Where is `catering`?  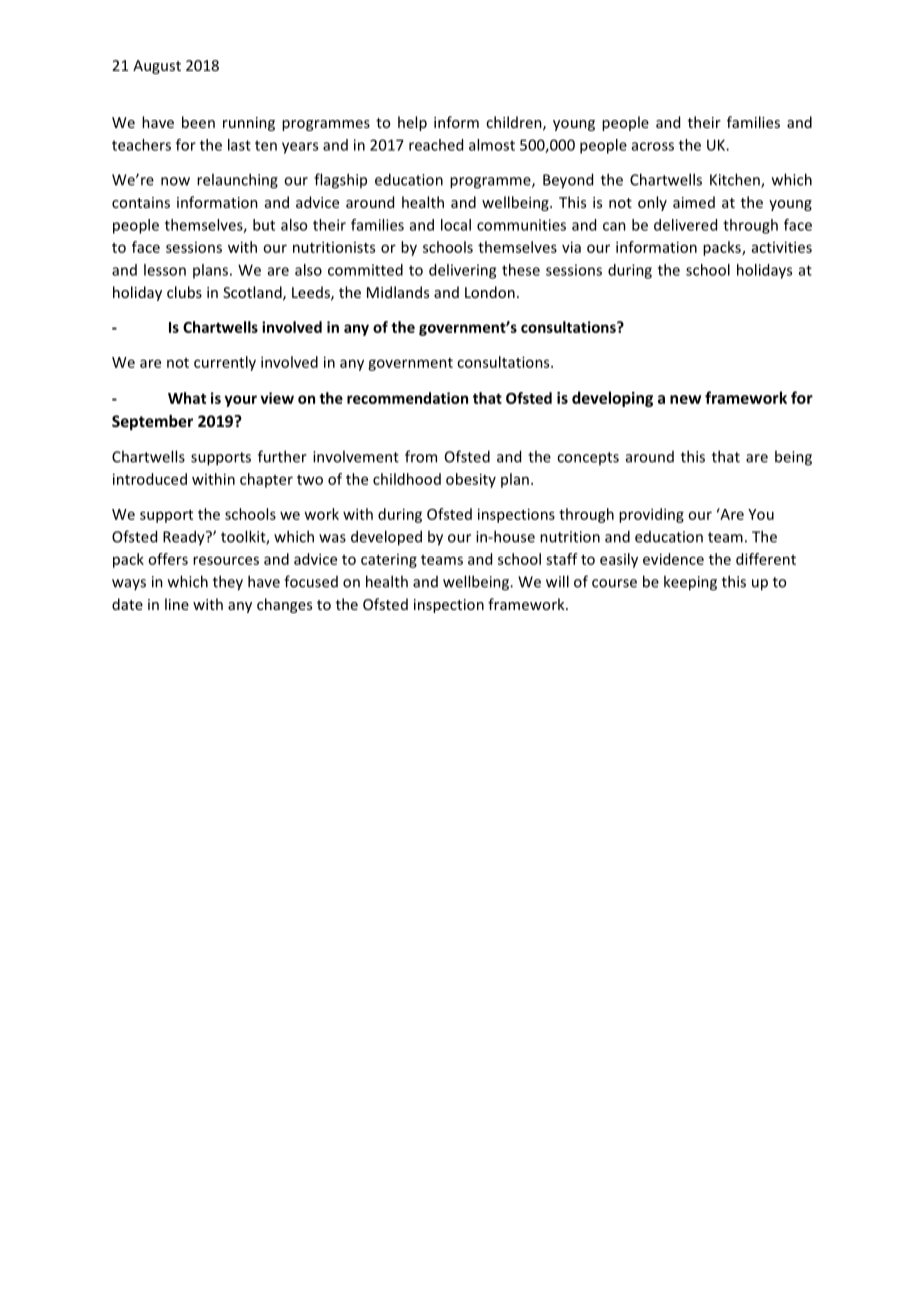 catering is located at coordinates (389, 561).
